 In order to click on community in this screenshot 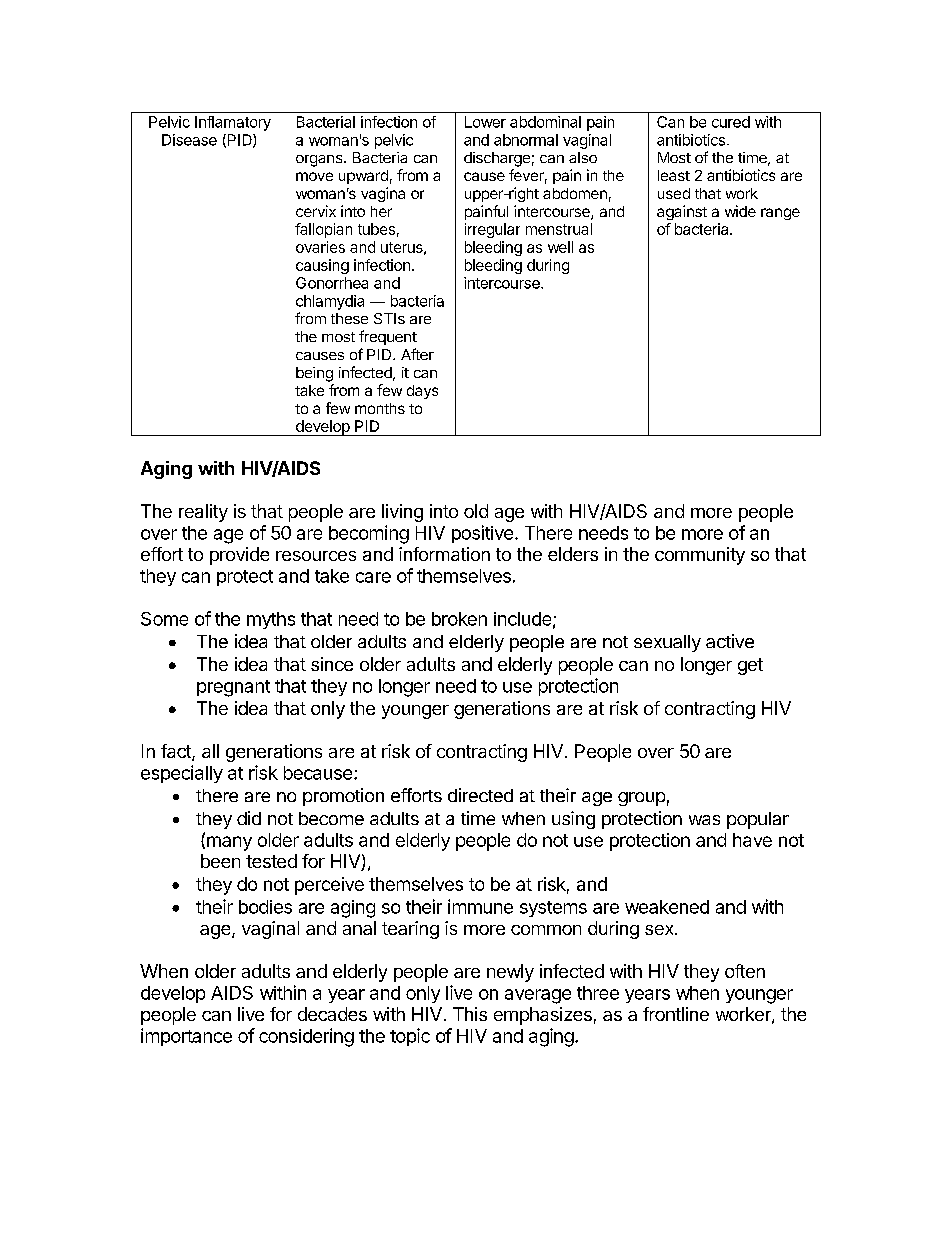, I will do `click(700, 556)`.
